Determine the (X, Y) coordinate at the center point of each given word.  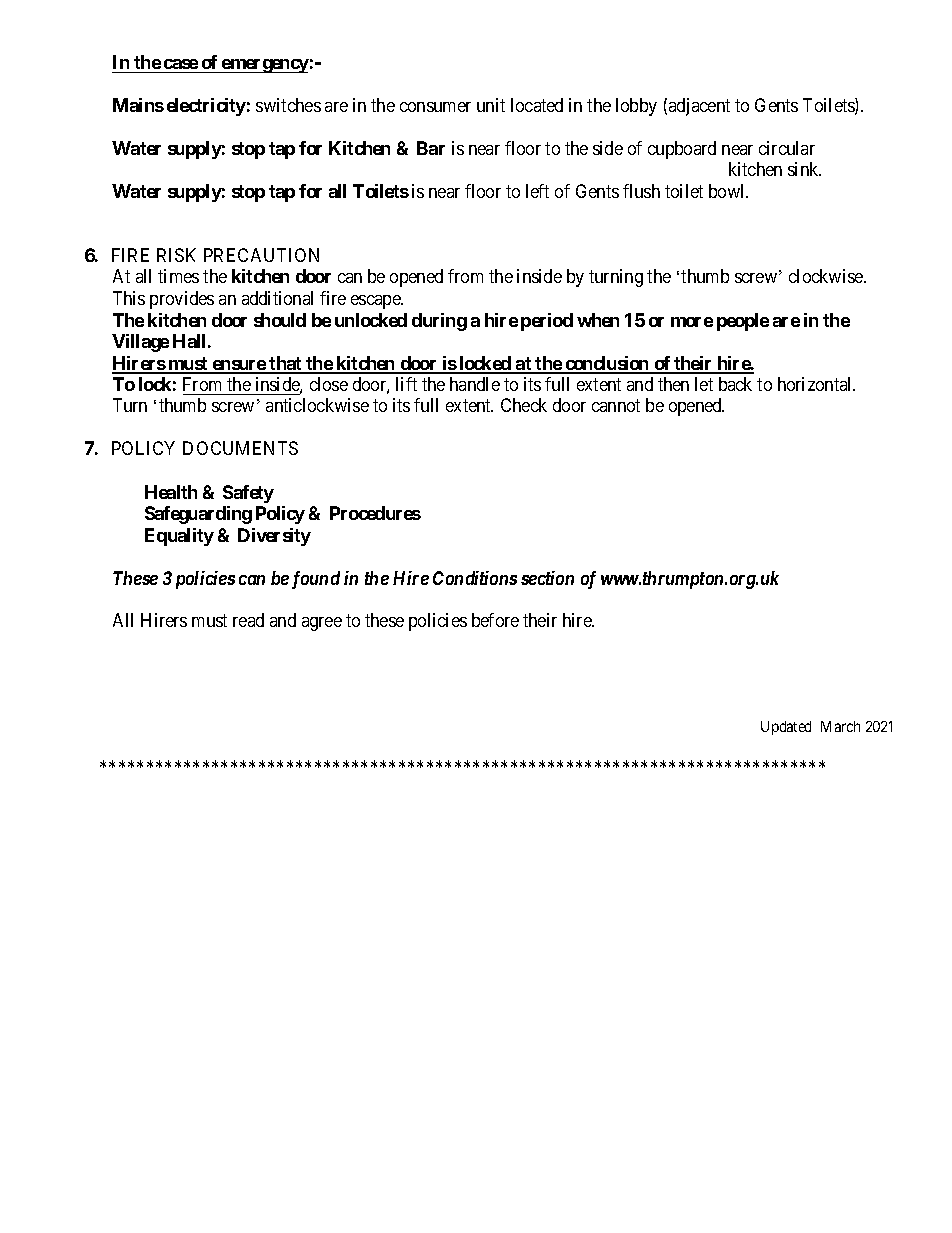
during (439, 322)
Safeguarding (198, 515)
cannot (616, 406)
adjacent (699, 107)
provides (182, 300)
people (743, 322)
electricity (206, 107)
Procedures (375, 513)
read (248, 620)
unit (491, 105)
